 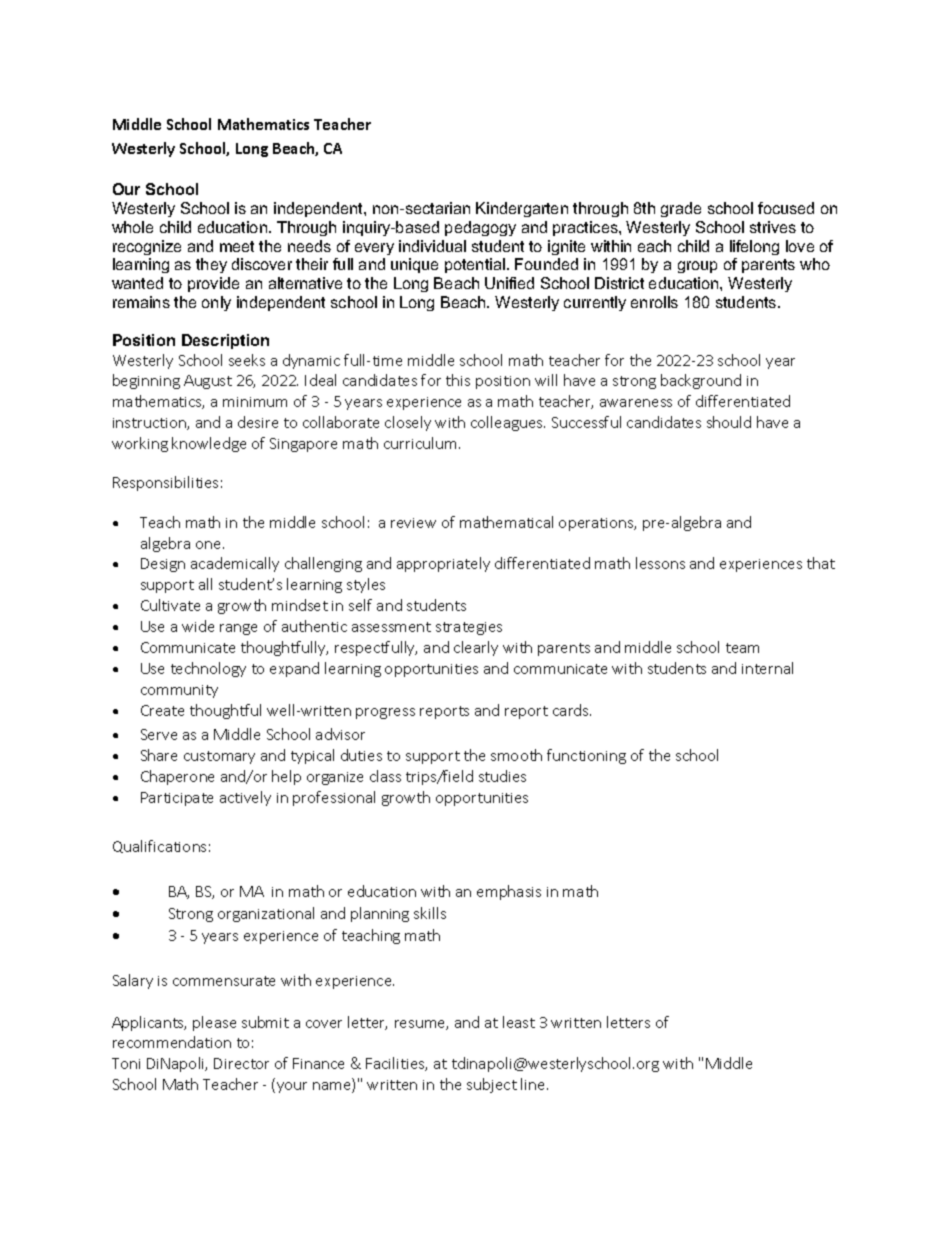 What do you see at coordinates (480, 228) in the screenshot?
I see `pedagogy` at bounding box center [480, 228].
